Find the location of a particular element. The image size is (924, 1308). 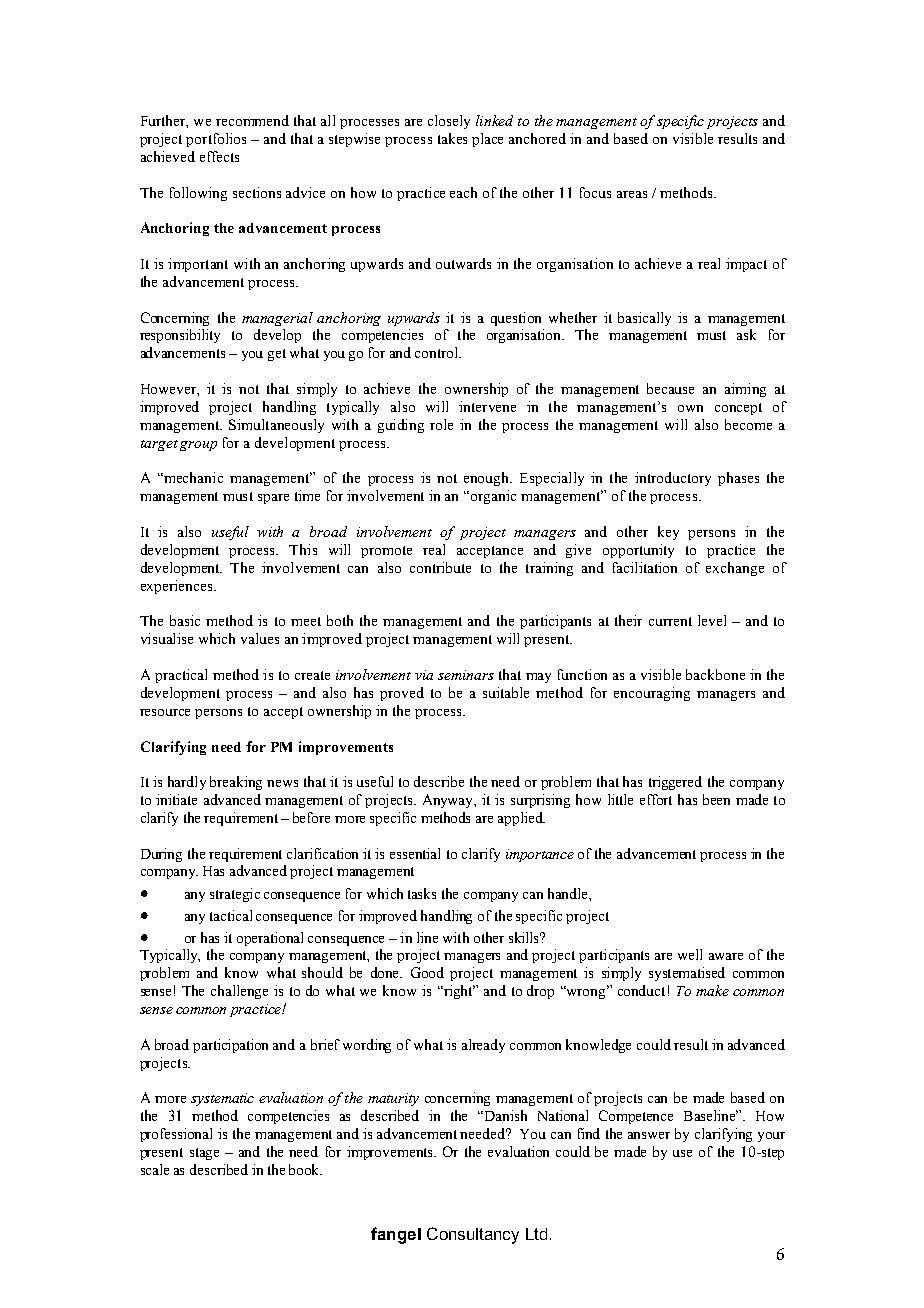

areas is located at coordinates (632, 194).
